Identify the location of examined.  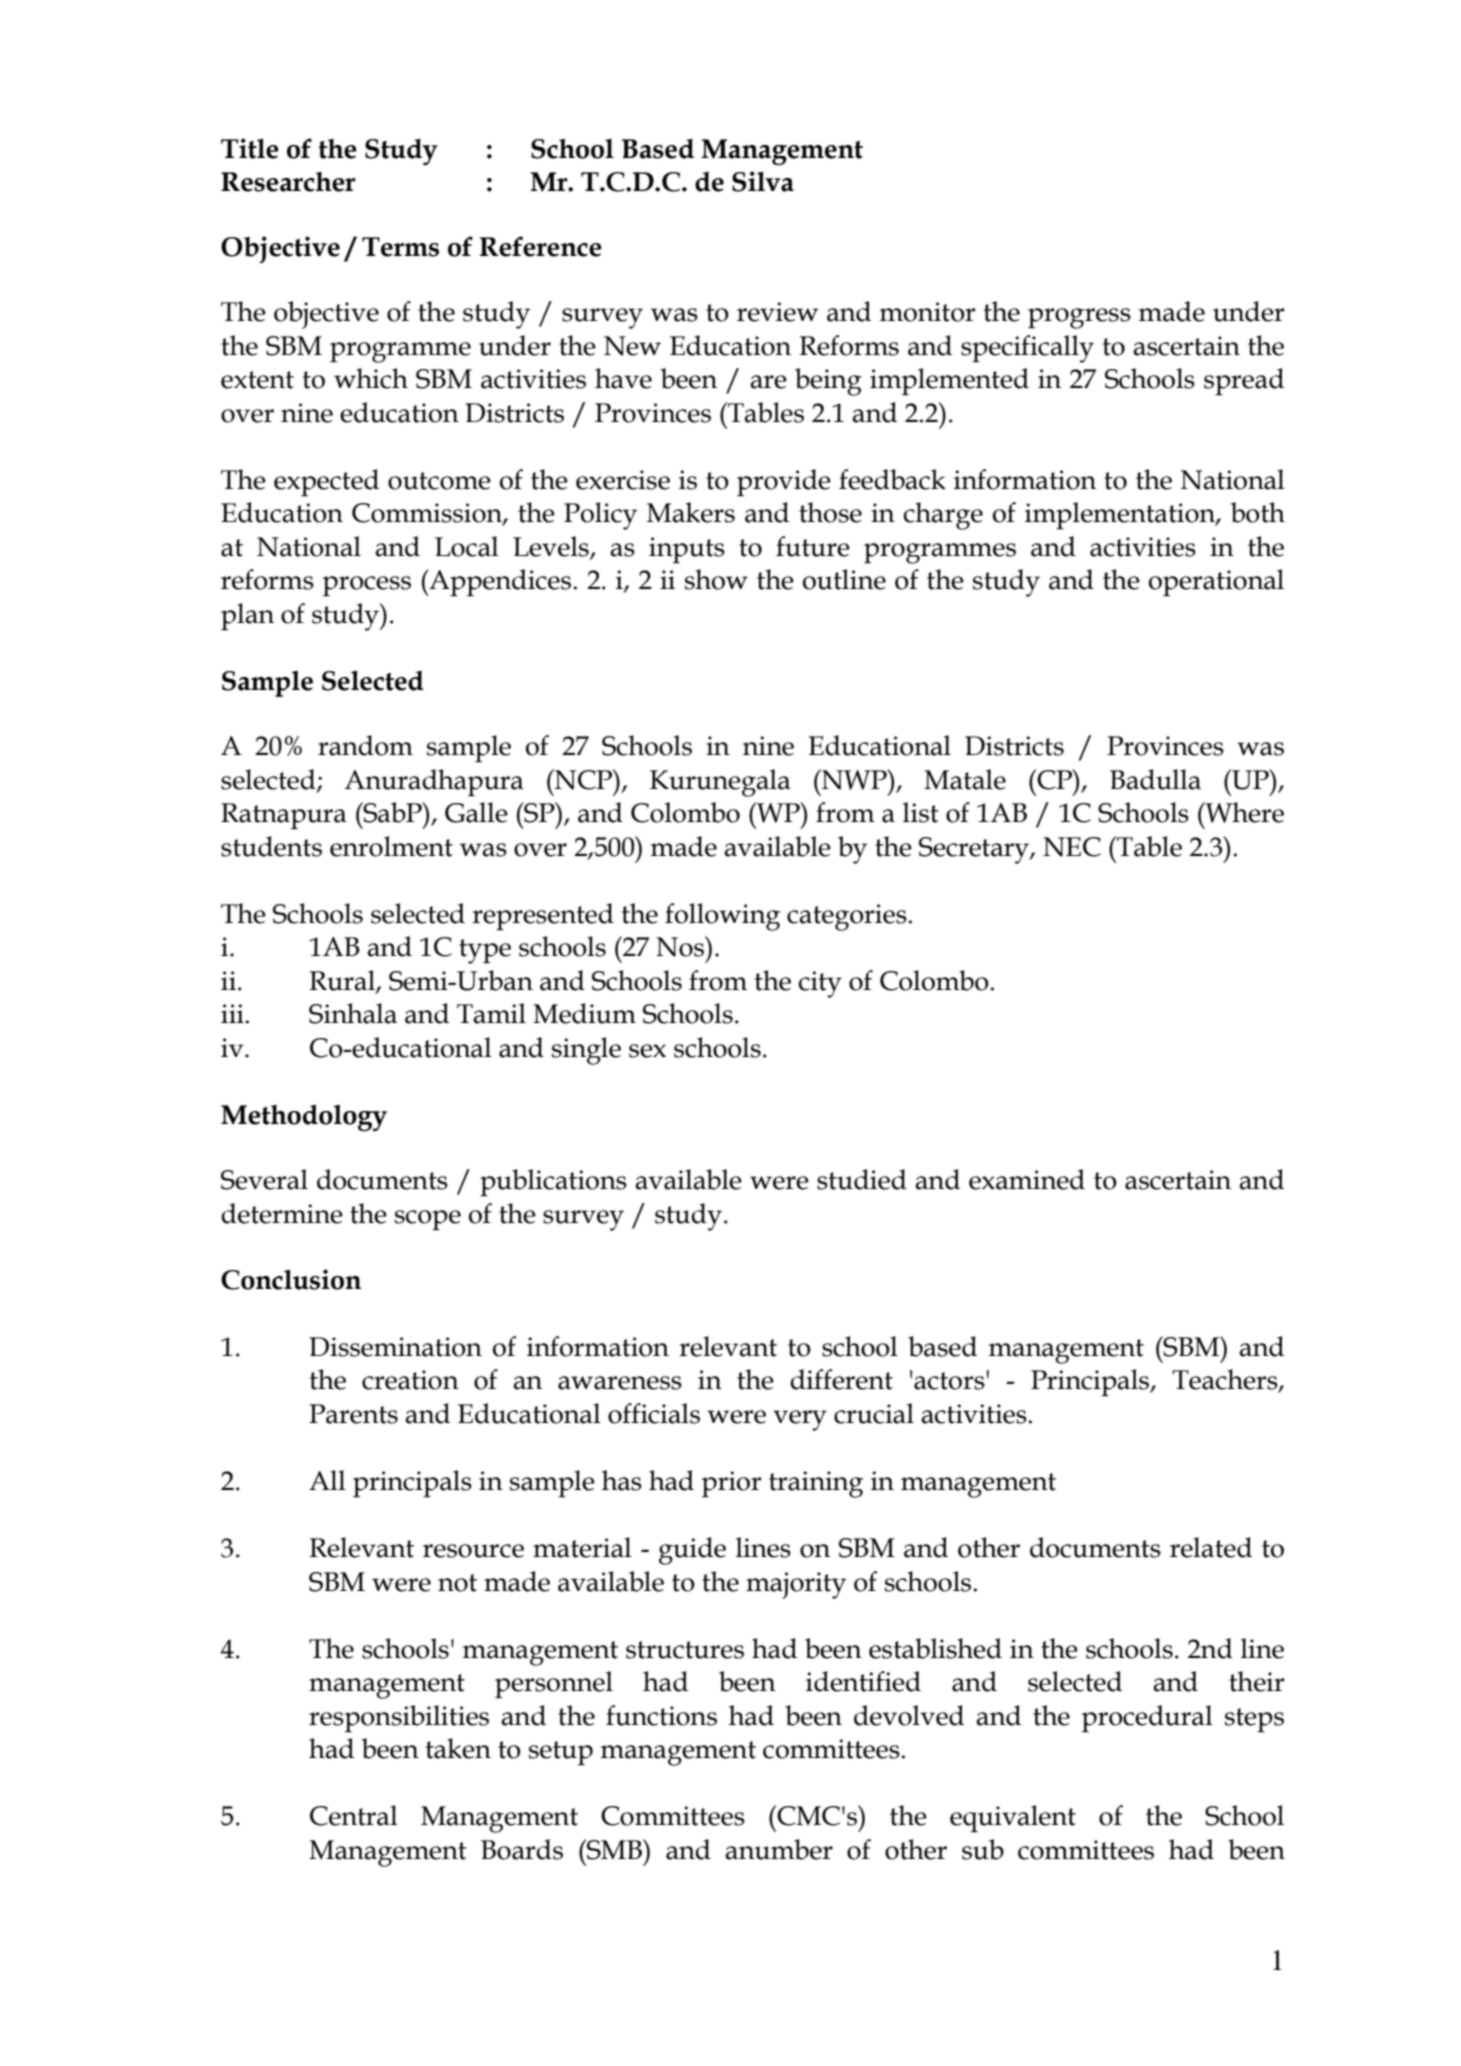
(1027, 1179).
